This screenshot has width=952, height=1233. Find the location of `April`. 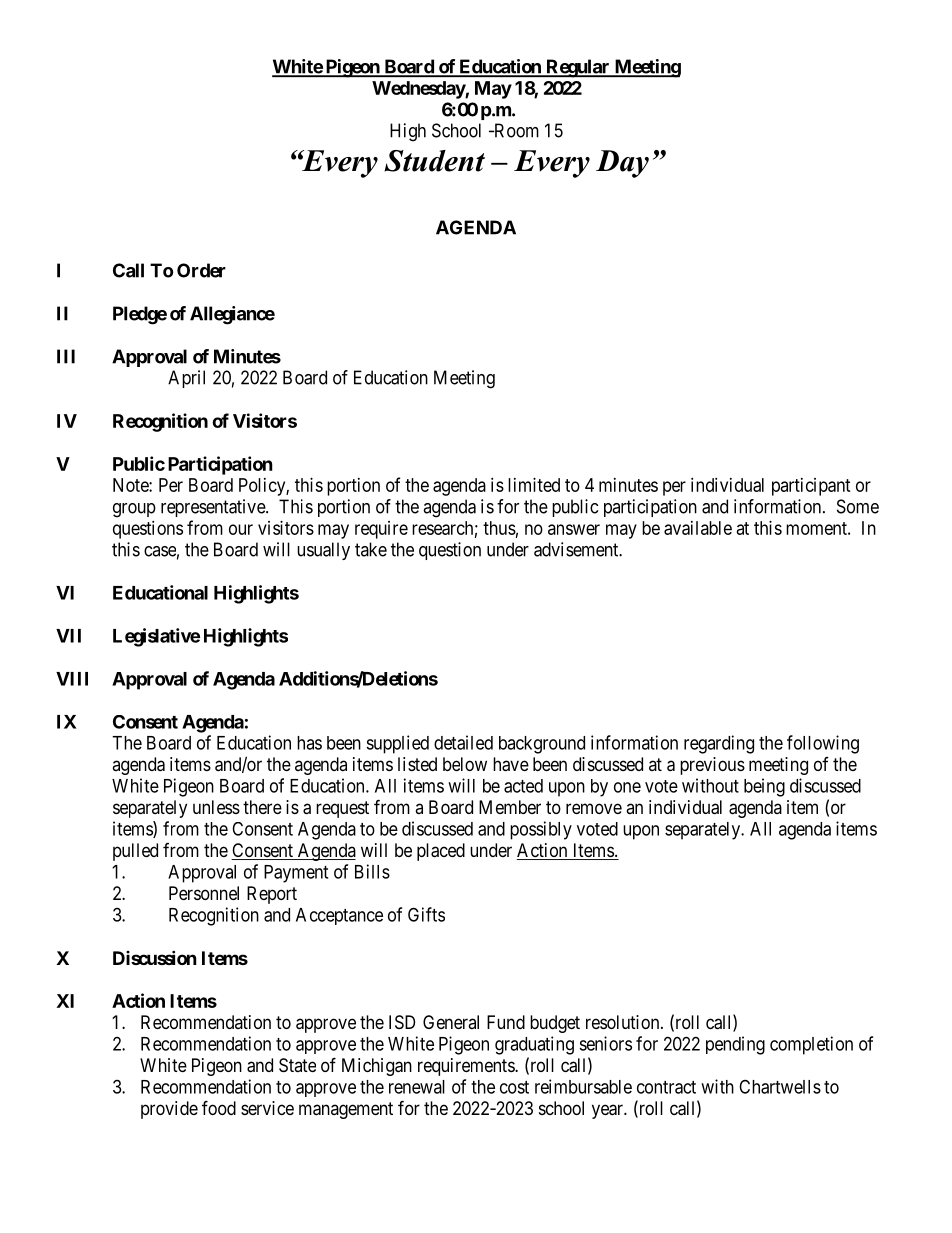

April is located at coordinates (186, 379).
